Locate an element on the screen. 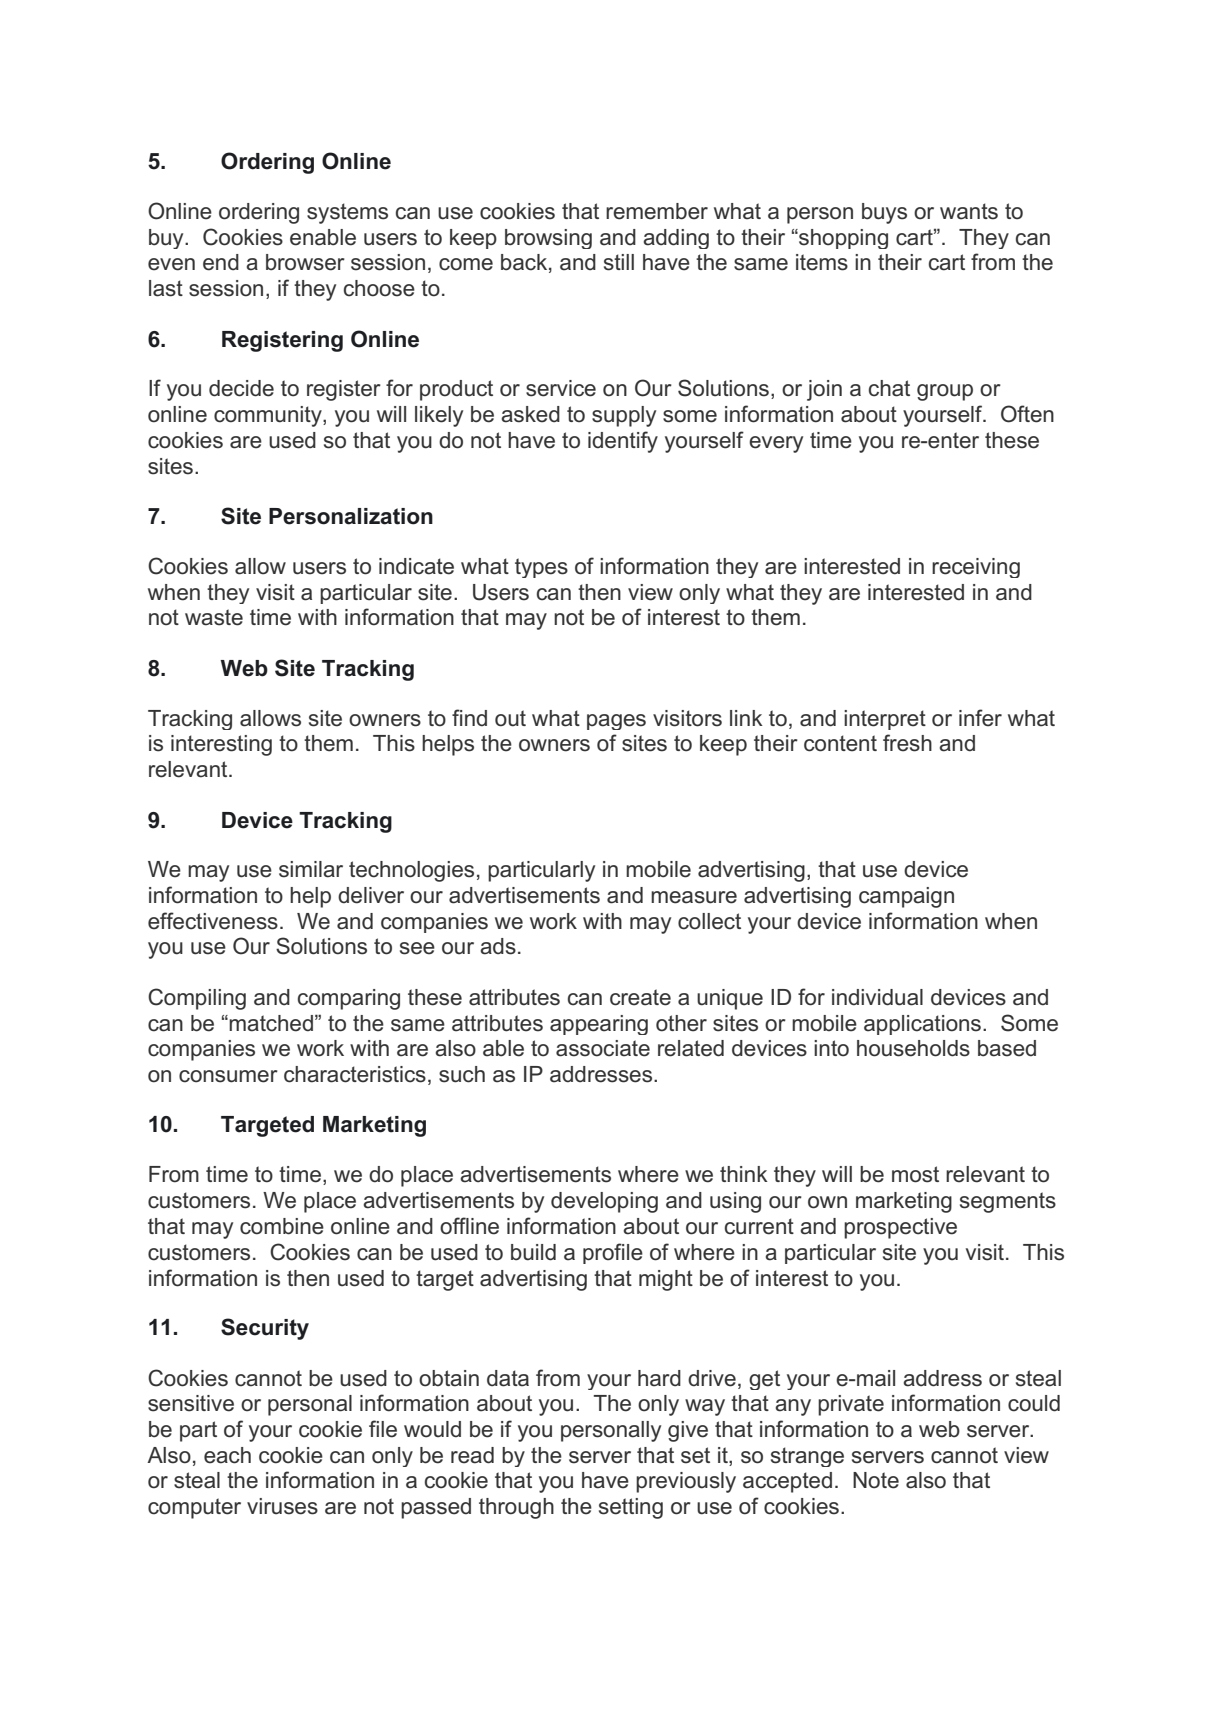 This screenshot has height=1713, width=1211. wants is located at coordinates (969, 211).
